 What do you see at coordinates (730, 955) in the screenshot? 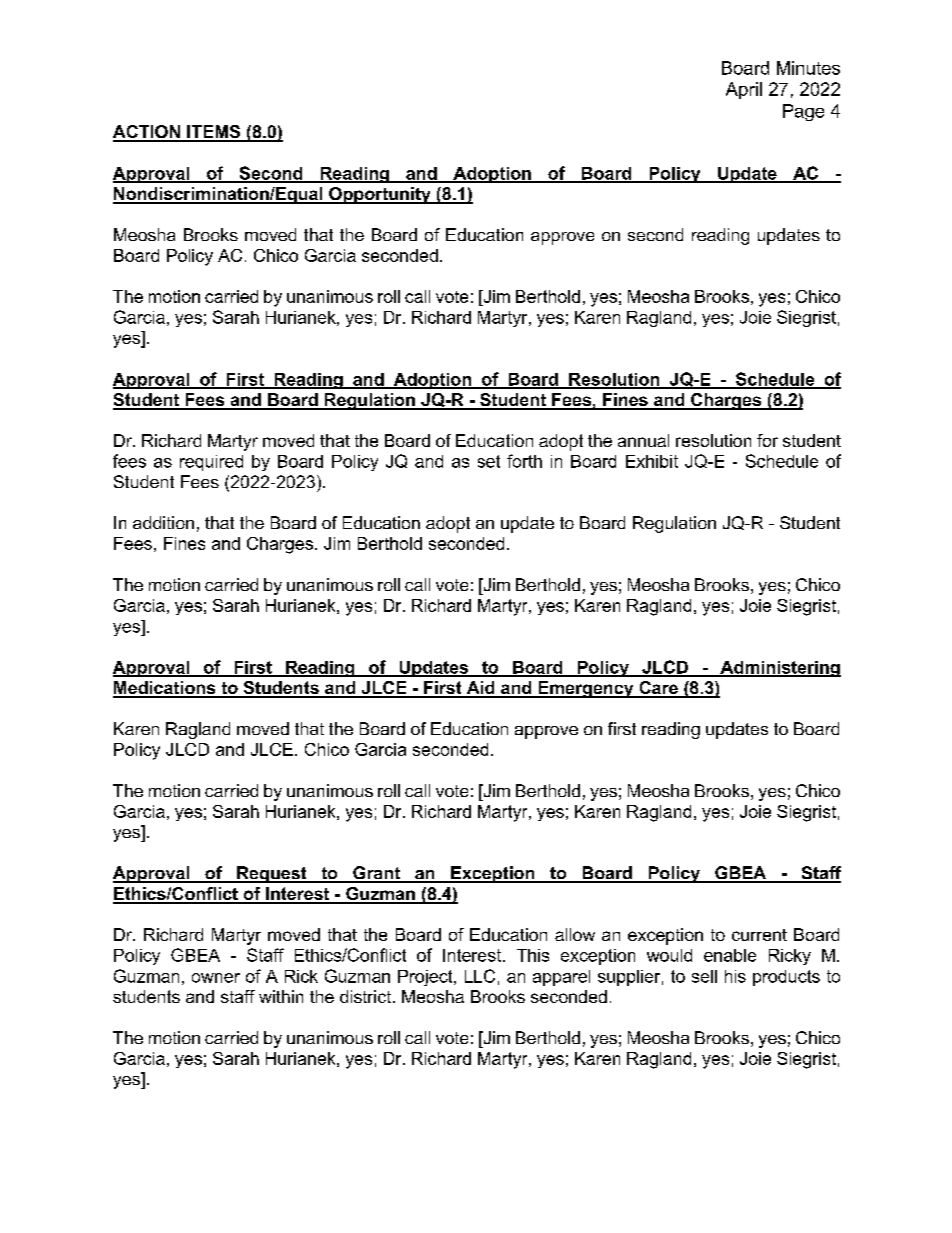
I see `enable` at bounding box center [730, 955].
